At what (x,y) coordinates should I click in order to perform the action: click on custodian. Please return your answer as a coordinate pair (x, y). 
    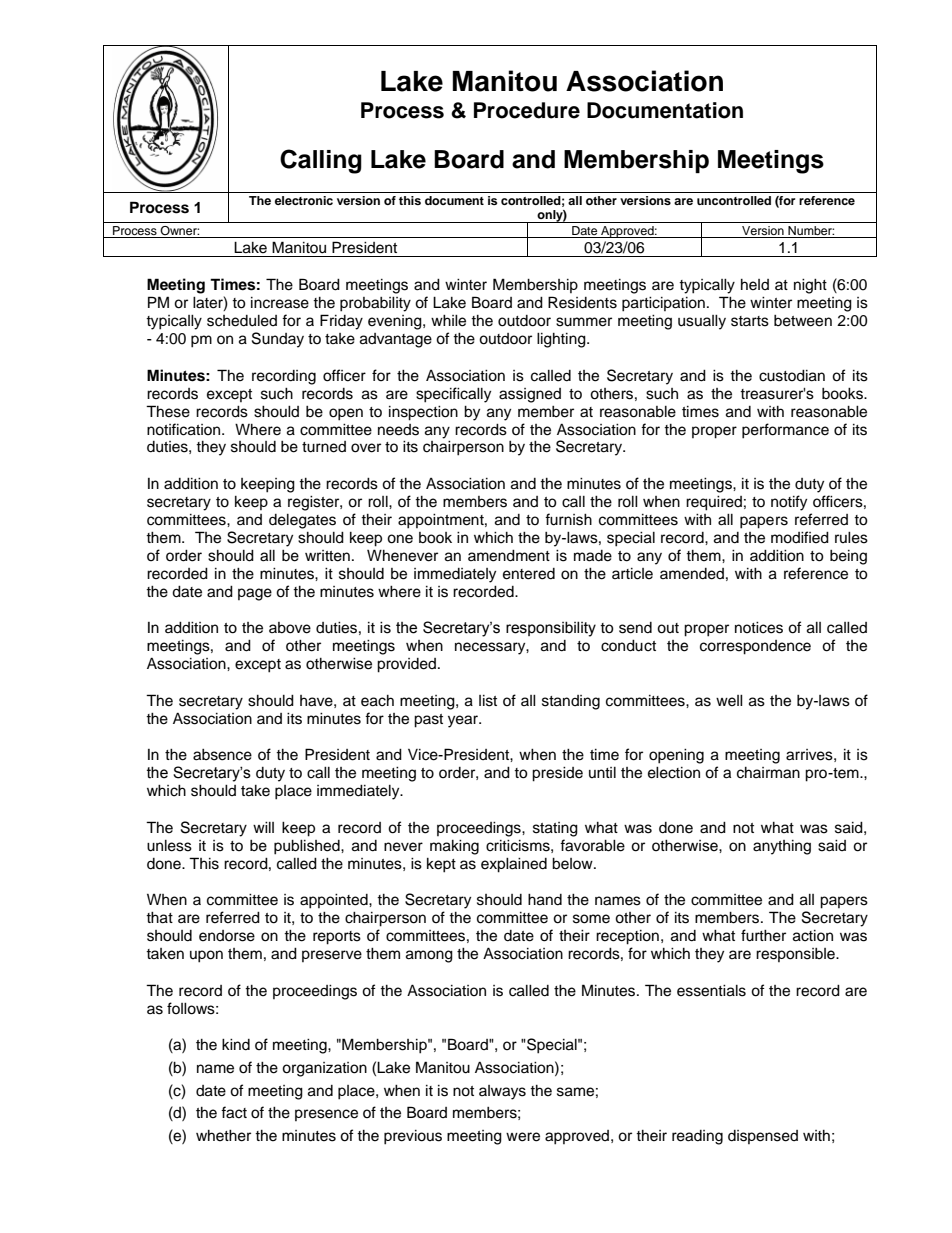
    Looking at the image, I should click on (792, 376).
